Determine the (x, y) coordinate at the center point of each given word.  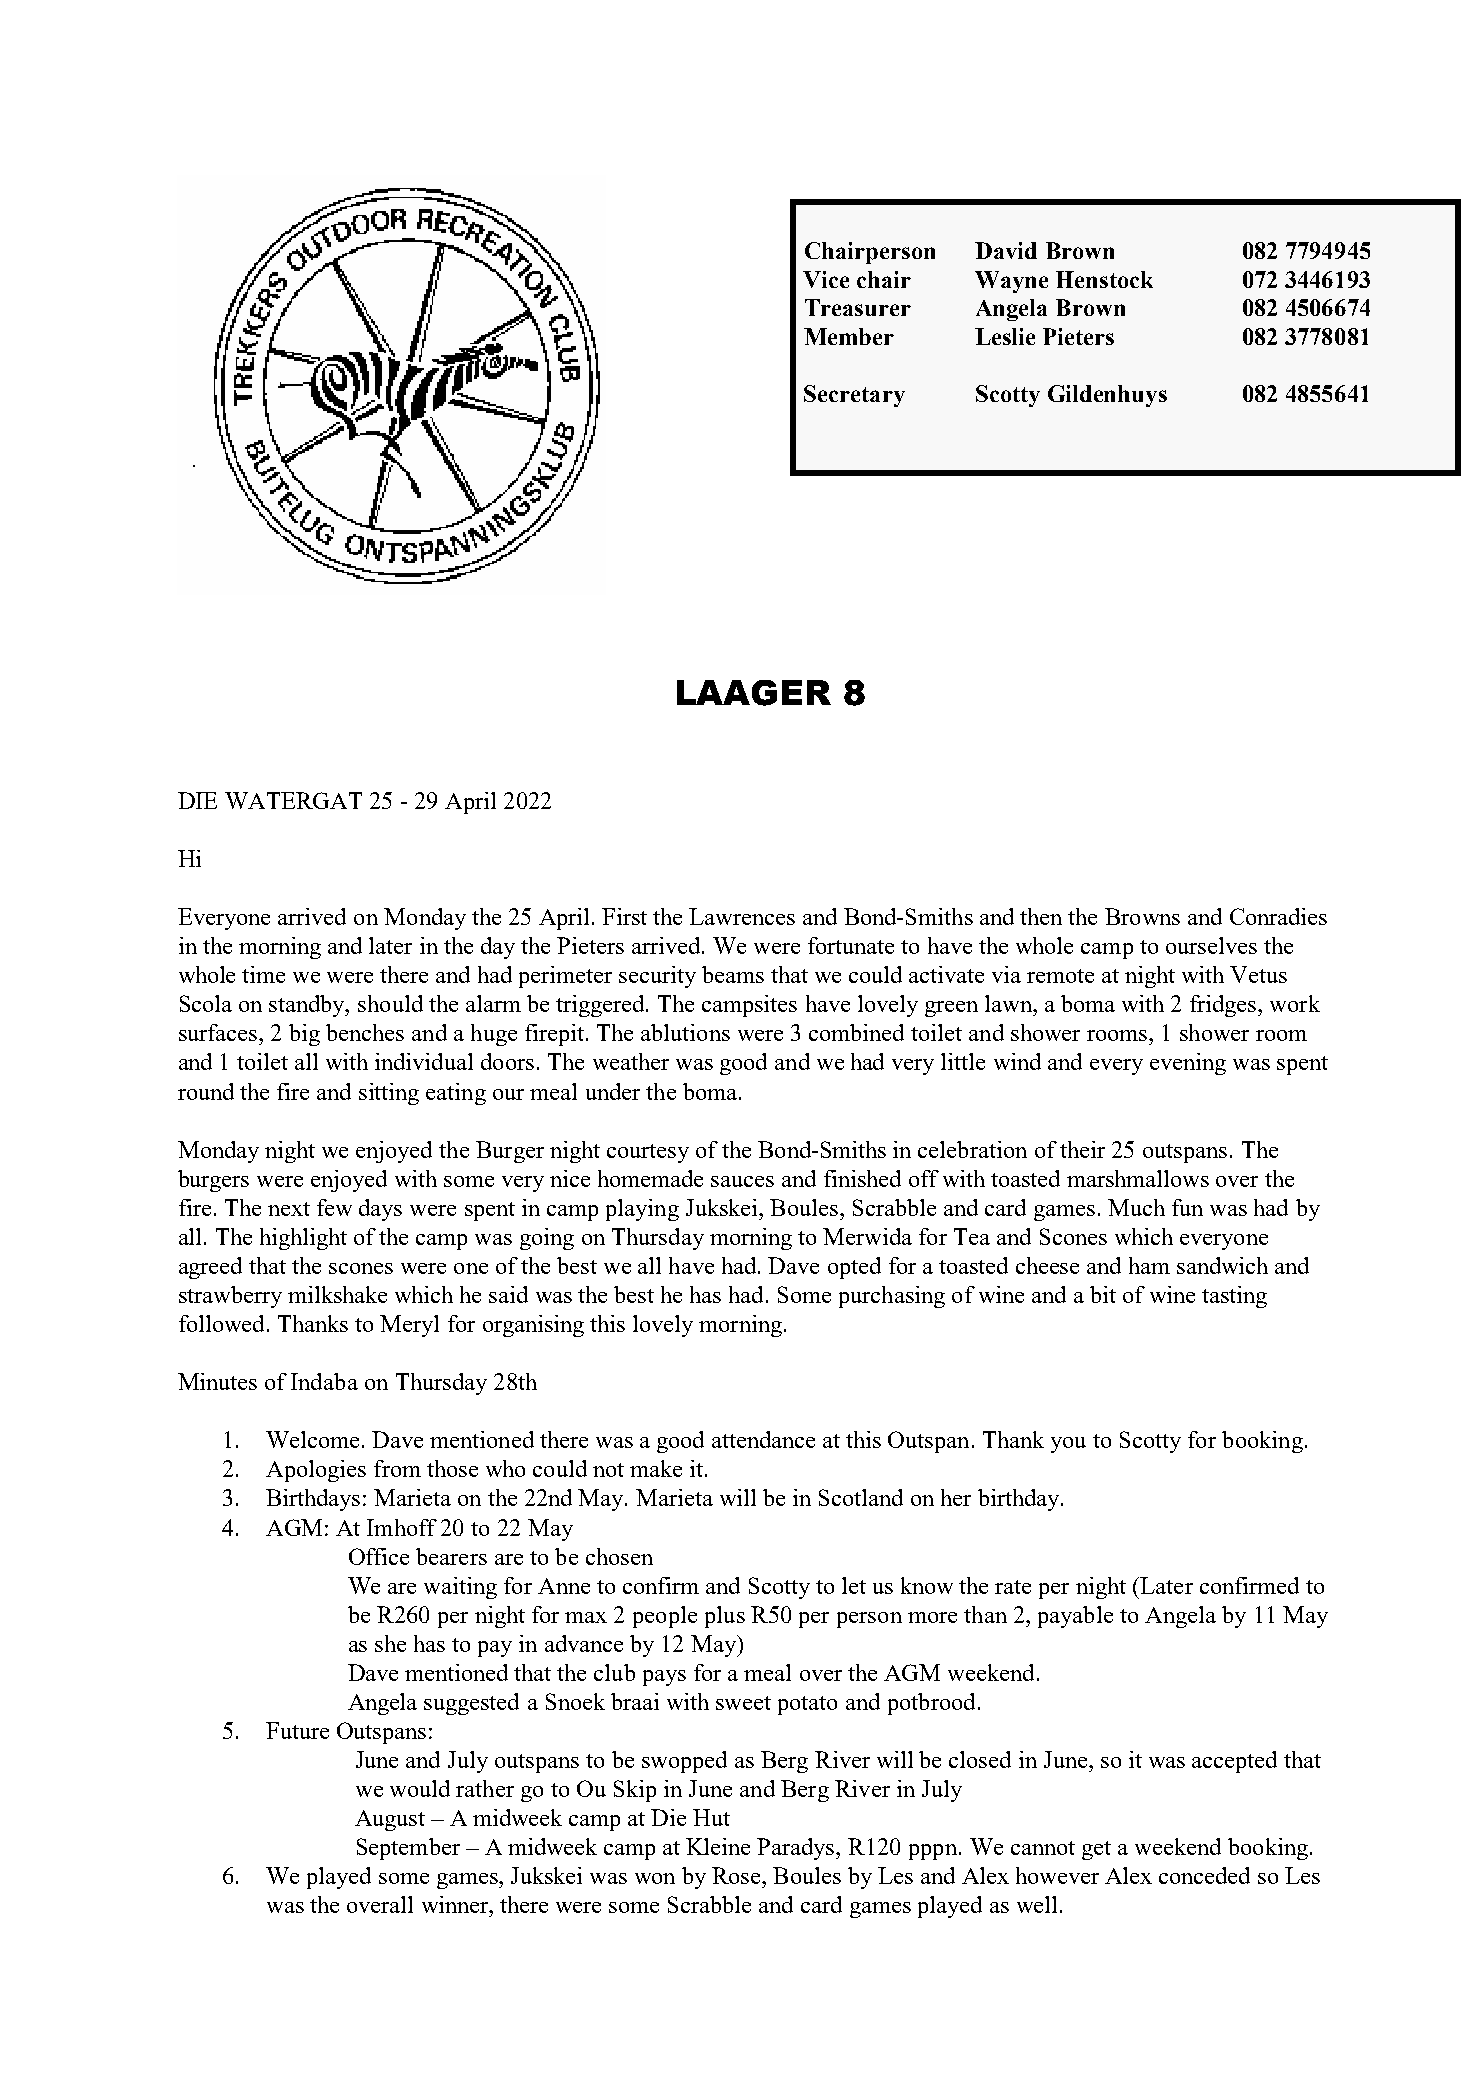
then (1041, 916)
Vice (826, 279)
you (1068, 1445)
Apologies (316, 1471)
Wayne (1011, 282)
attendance (763, 1439)
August (390, 1820)
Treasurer (858, 307)
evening (1188, 1064)
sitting (389, 1094)
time (263, 974)
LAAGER (754, 693)
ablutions (685, 1032)
